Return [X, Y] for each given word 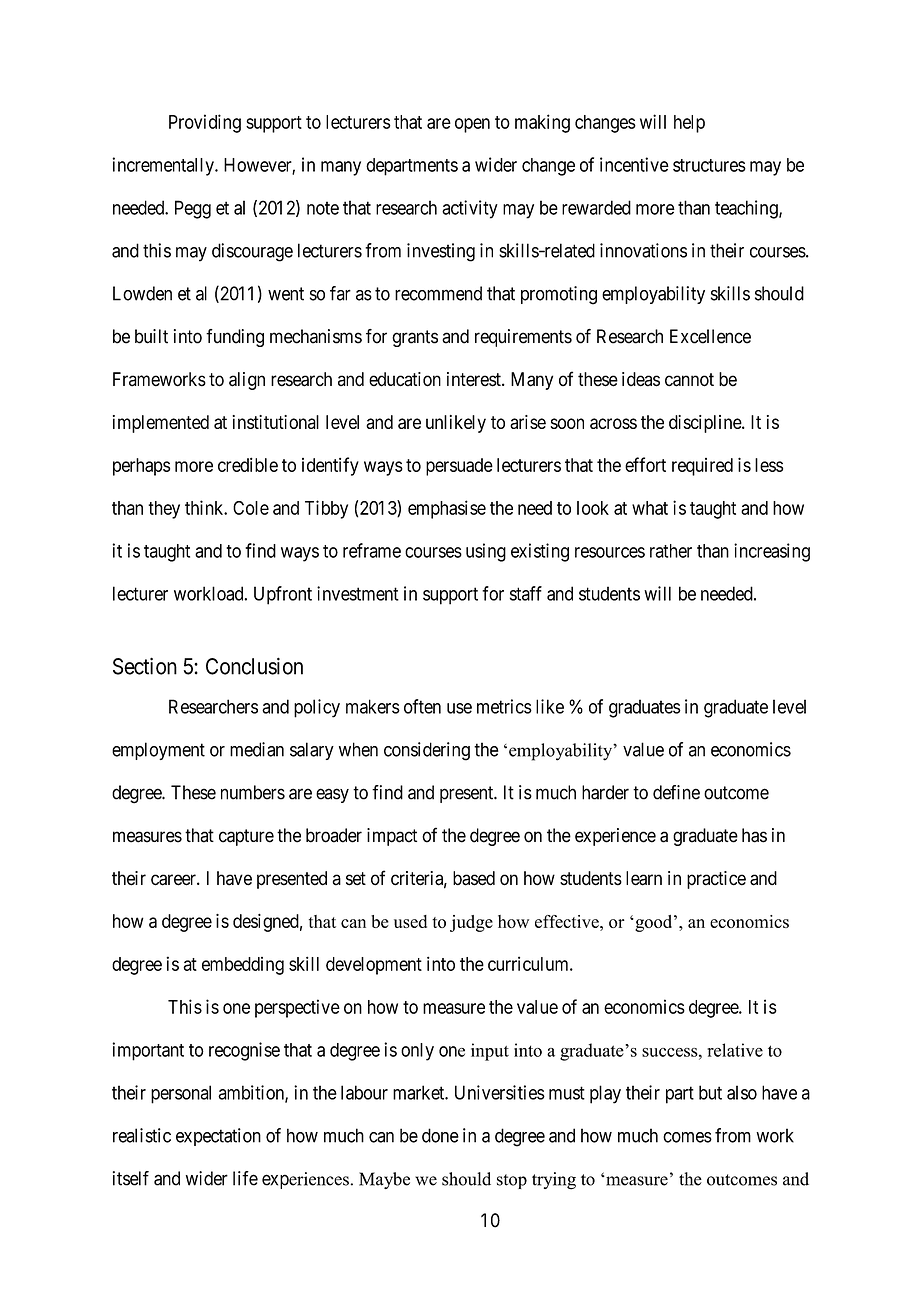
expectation [218, 1137]
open [472, 125]
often [422, 706]
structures [709, 165]
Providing [205, 123]
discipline [706, 424]
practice [716, 880]
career [174, 880]
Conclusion [254, 666]
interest [475, 379]
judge [471, 923]
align [247, 381]
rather [671, 551]
